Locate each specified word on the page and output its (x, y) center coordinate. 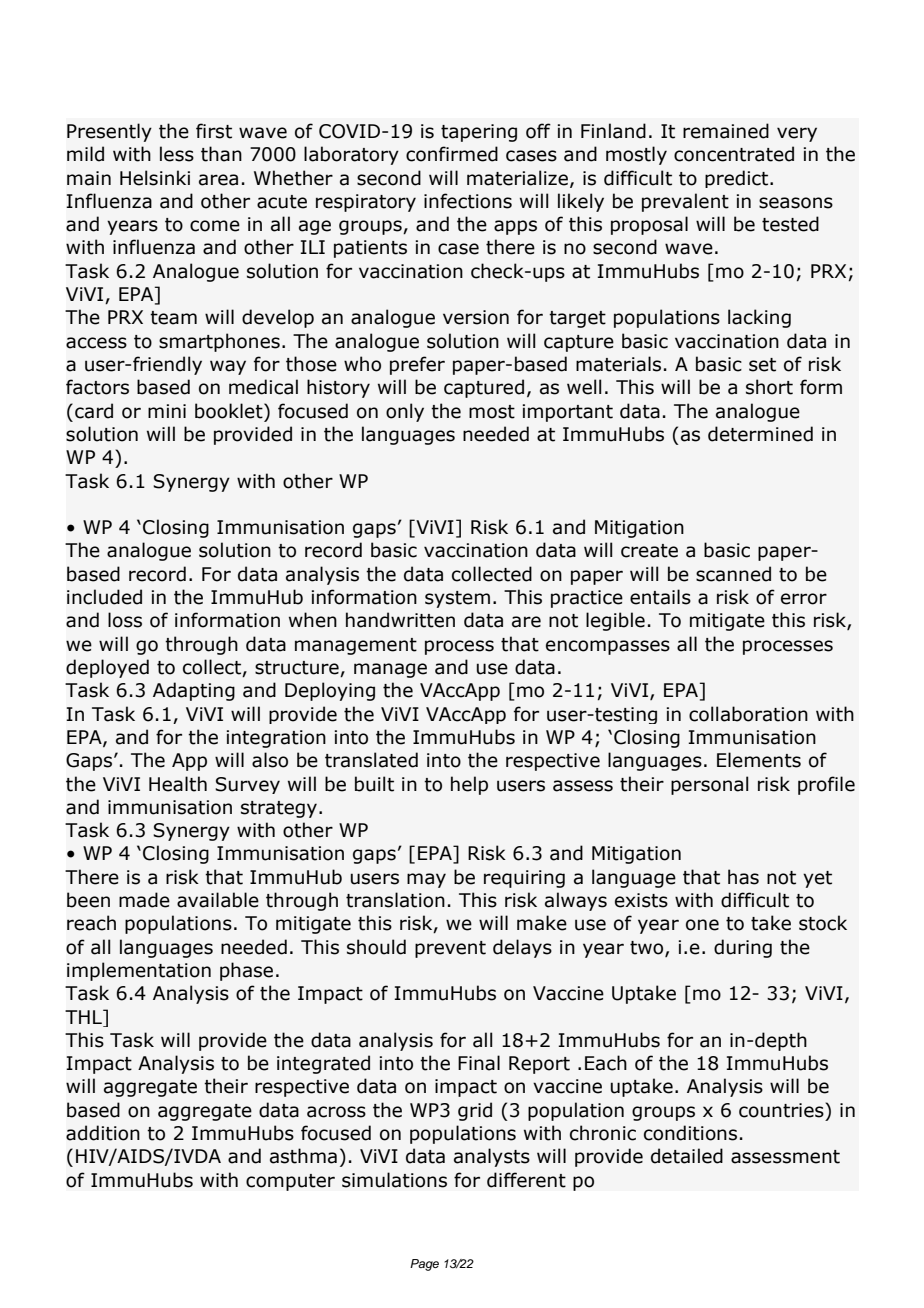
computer (290, 1182)
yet (817, 879)
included (104, 597)
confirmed (452, 154)
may (426, 880)
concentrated (734, 154)
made (144, 900)
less (177, 154)
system (457, 599)
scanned (733, 574)
